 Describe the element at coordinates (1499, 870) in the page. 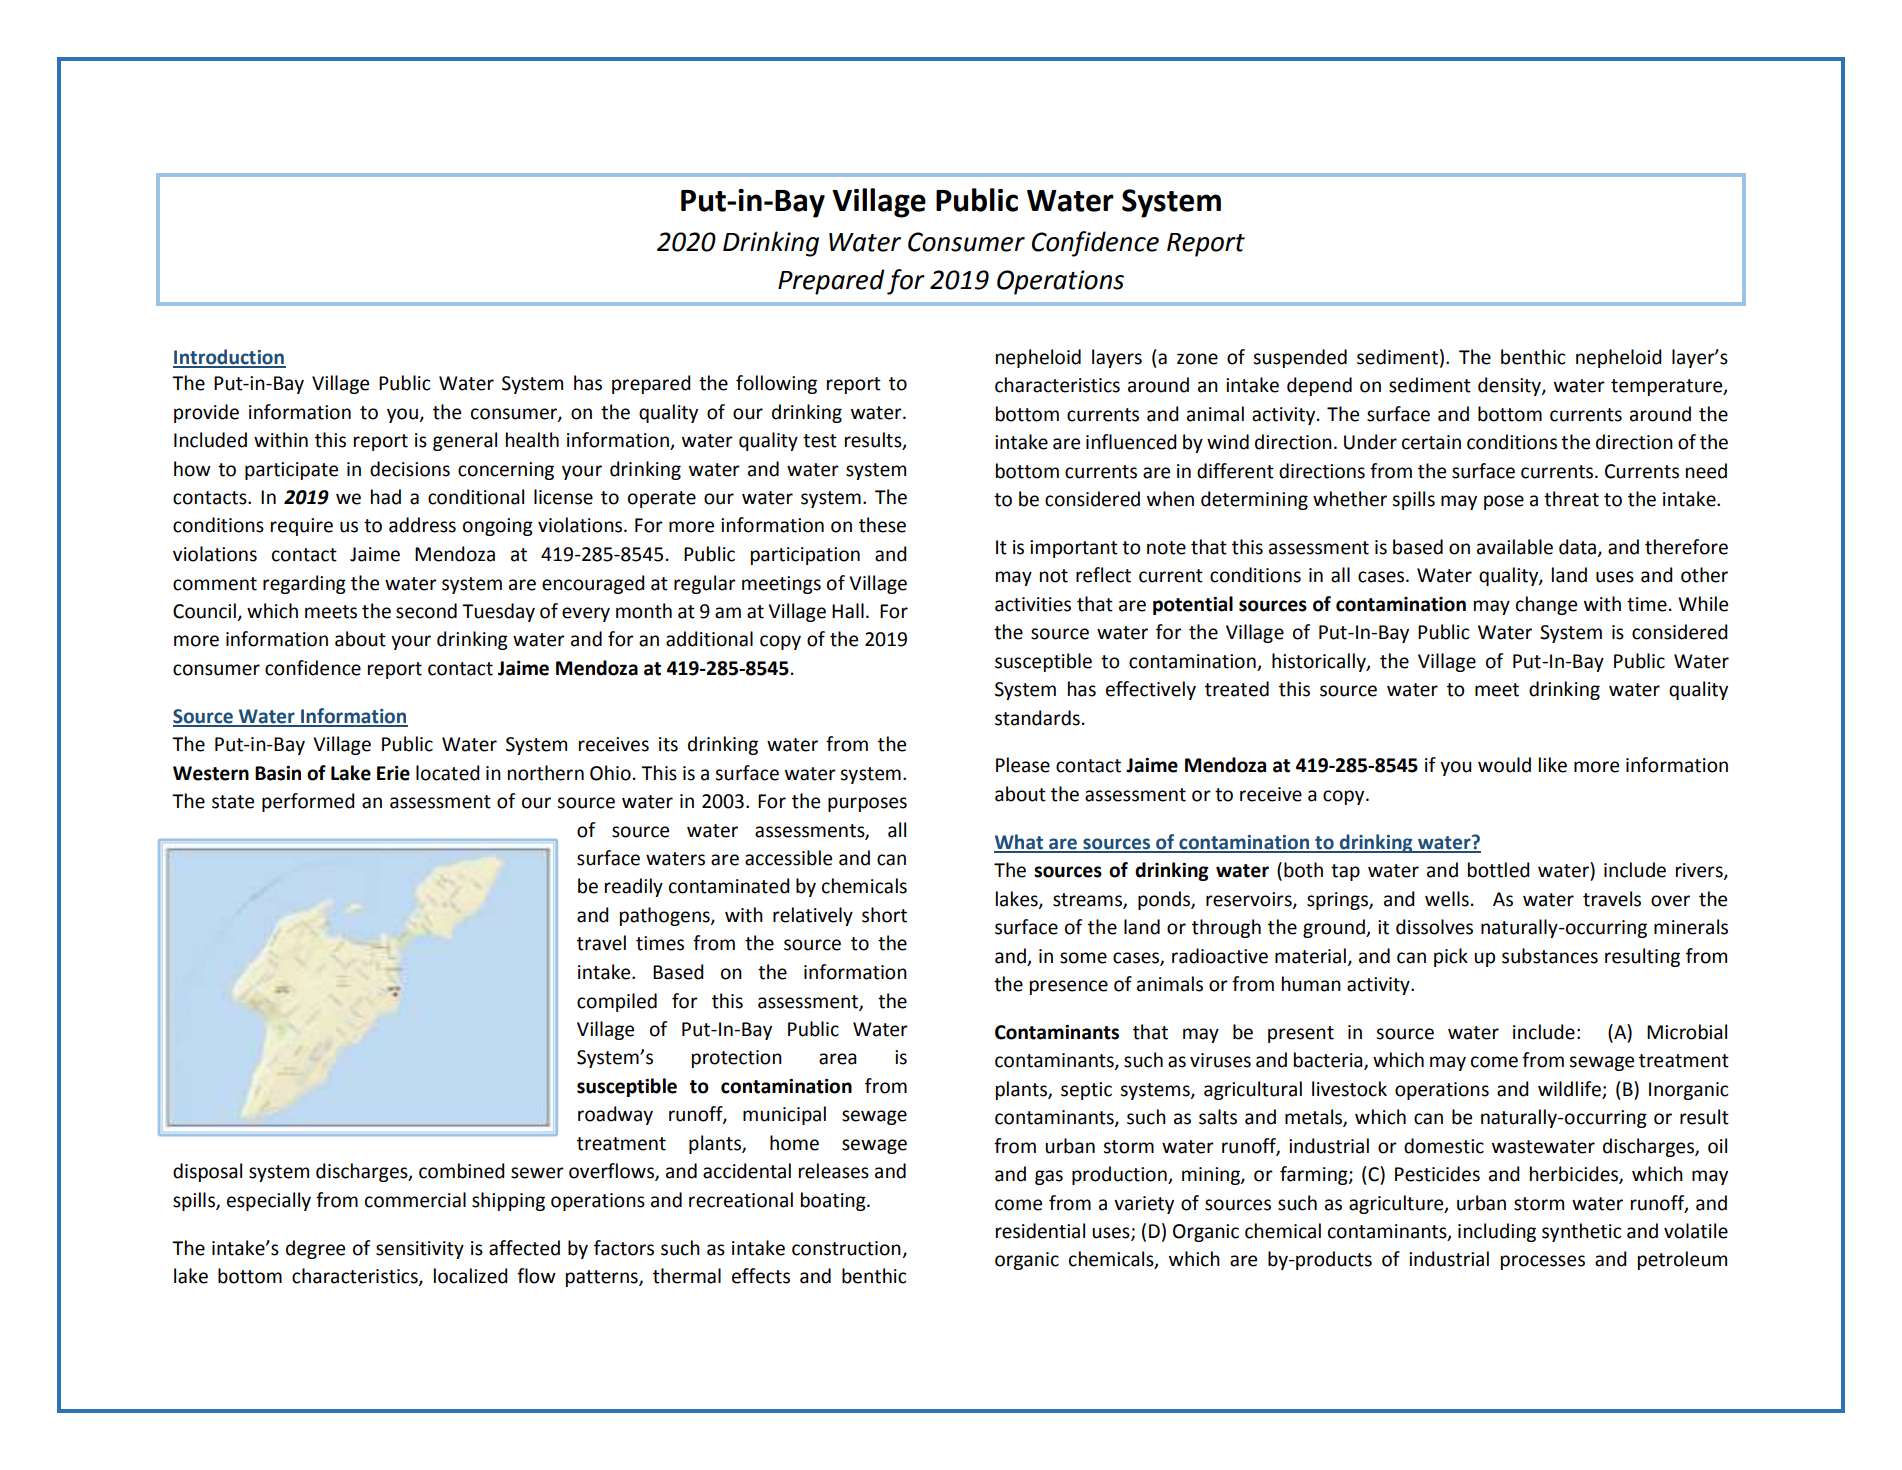

I see `bottled` at that location.
